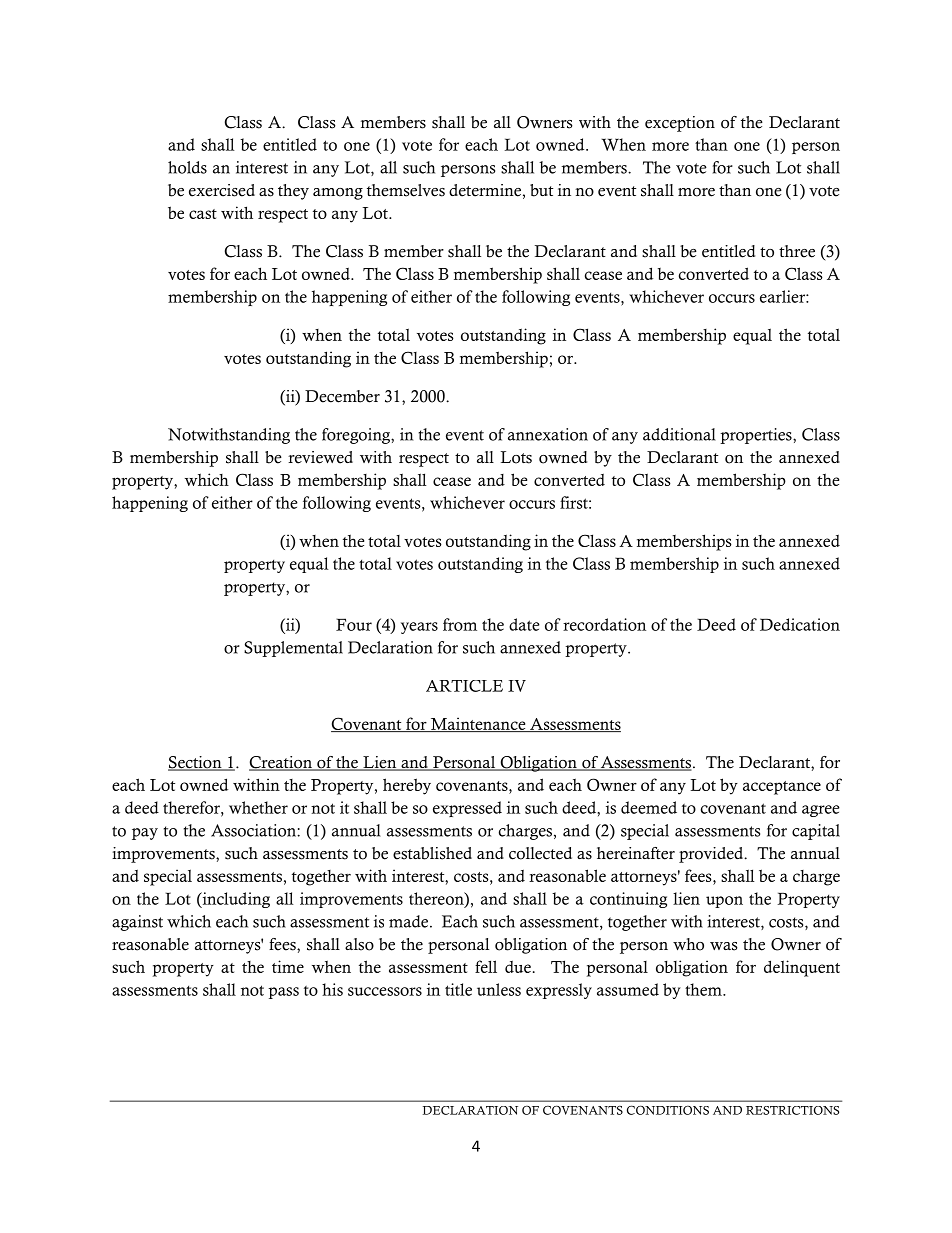 The height and width of the page is (1233, 952). What do you see at coordinates (797, 251) in the page?
I see `three` at bounding box center [797, 251].
